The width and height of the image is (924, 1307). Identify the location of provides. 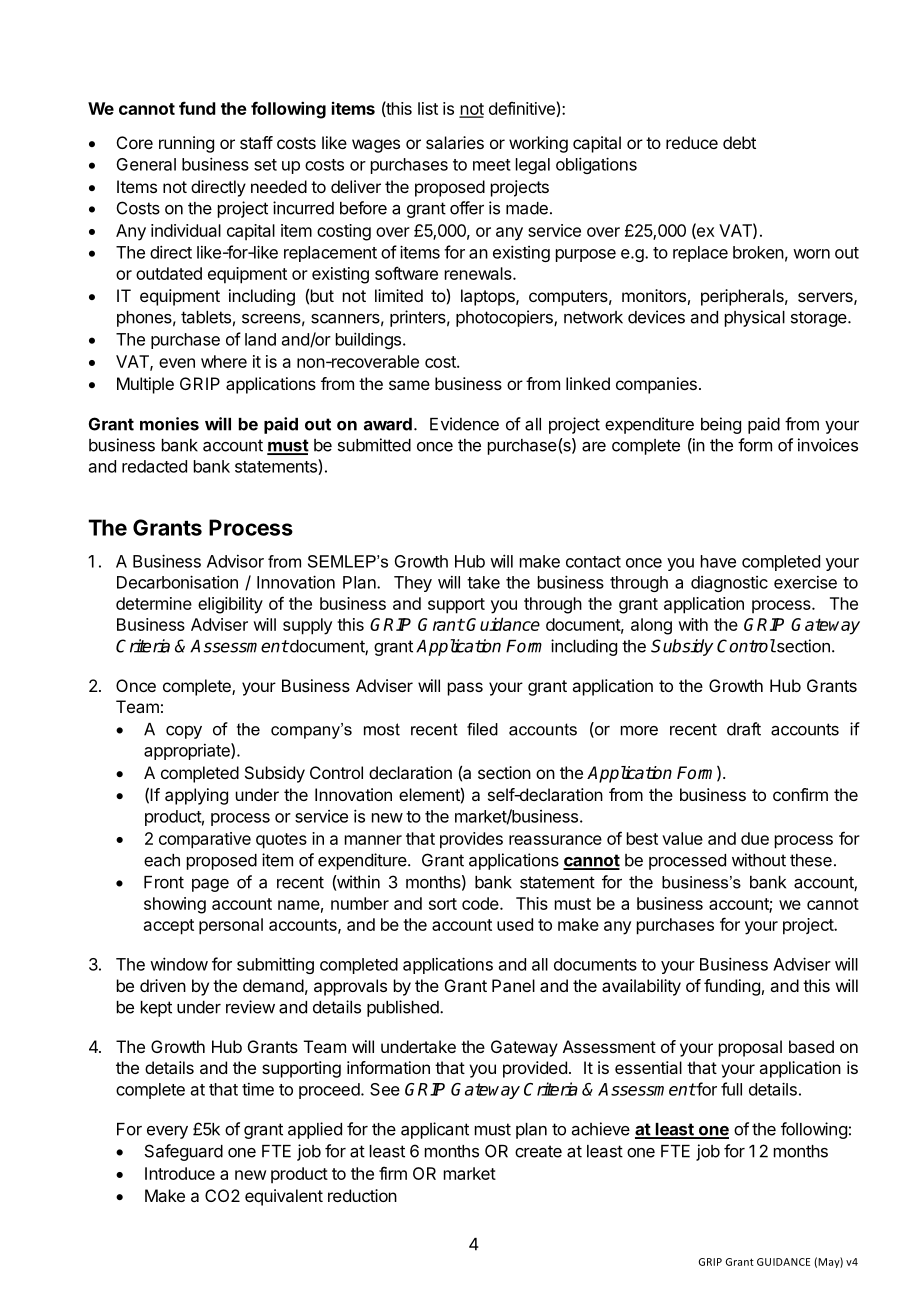
(471, 840).
